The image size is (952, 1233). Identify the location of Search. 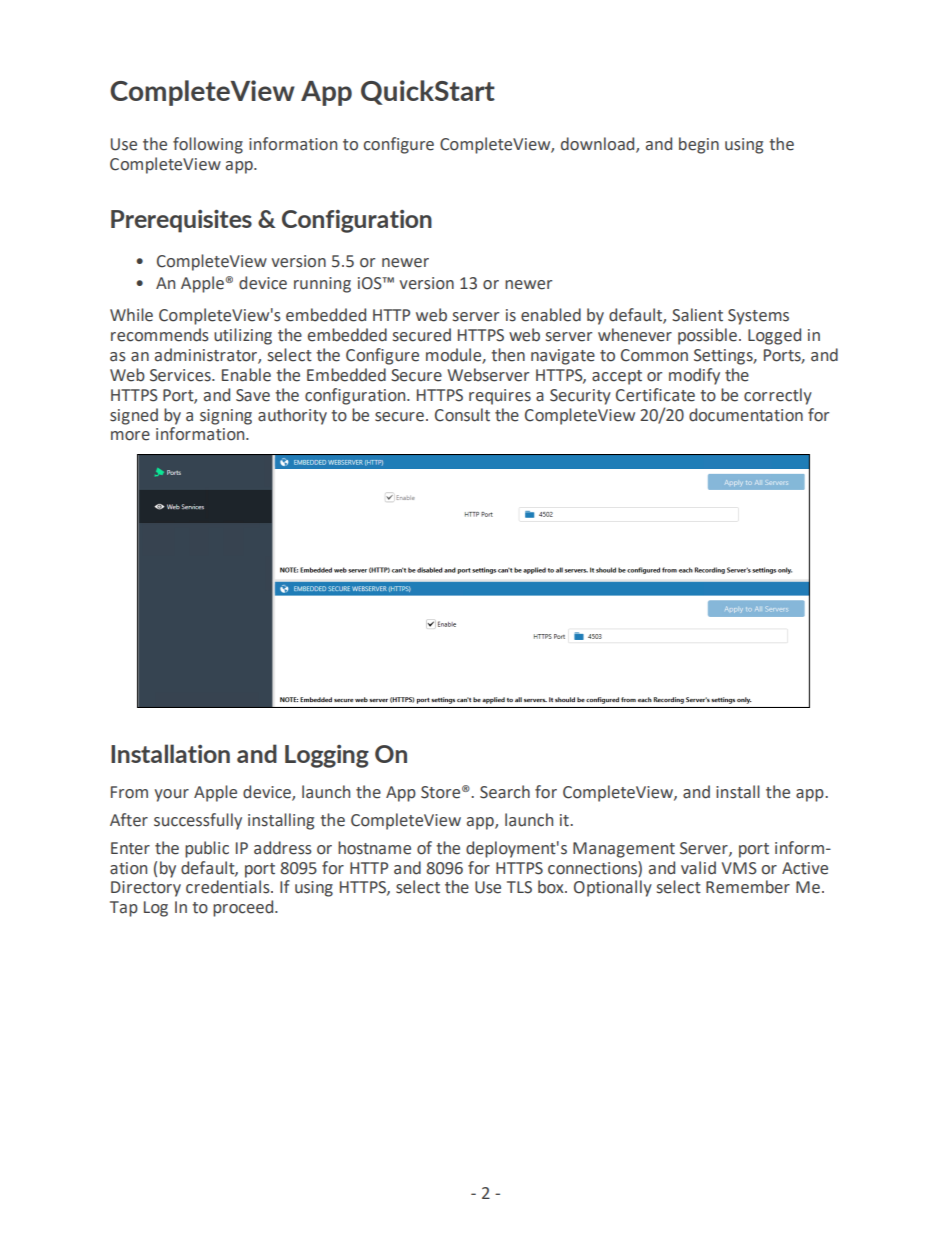
(505, 792).
